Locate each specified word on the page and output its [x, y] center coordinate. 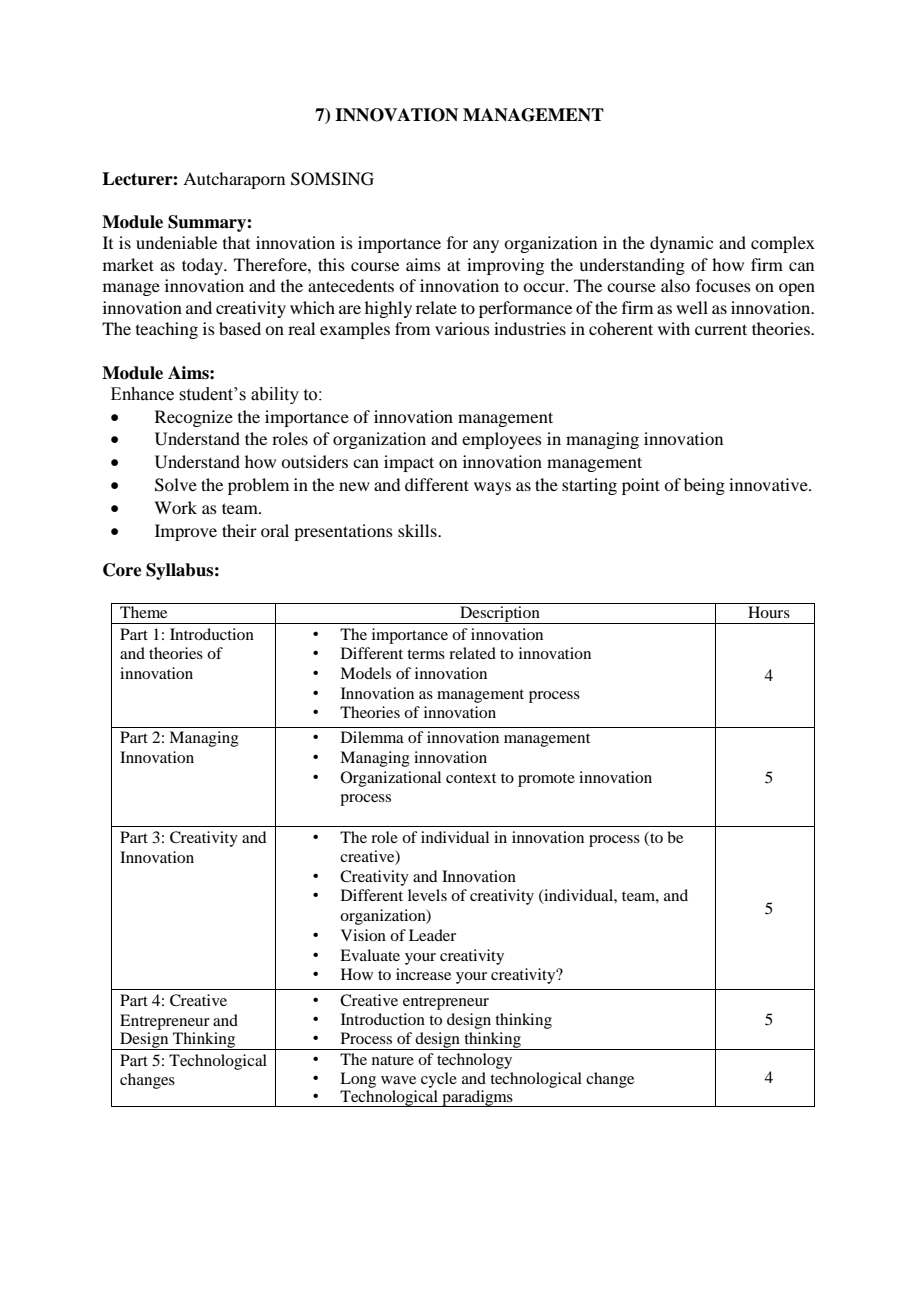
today [203, 266]
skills [418, 530]
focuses [723, 285]
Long [358, 1080]
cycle [439, 1080]
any [486, 246]
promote [546, 780]
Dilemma [372, 737]
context [471, 778]
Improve [186, 532]
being [704, 486]
